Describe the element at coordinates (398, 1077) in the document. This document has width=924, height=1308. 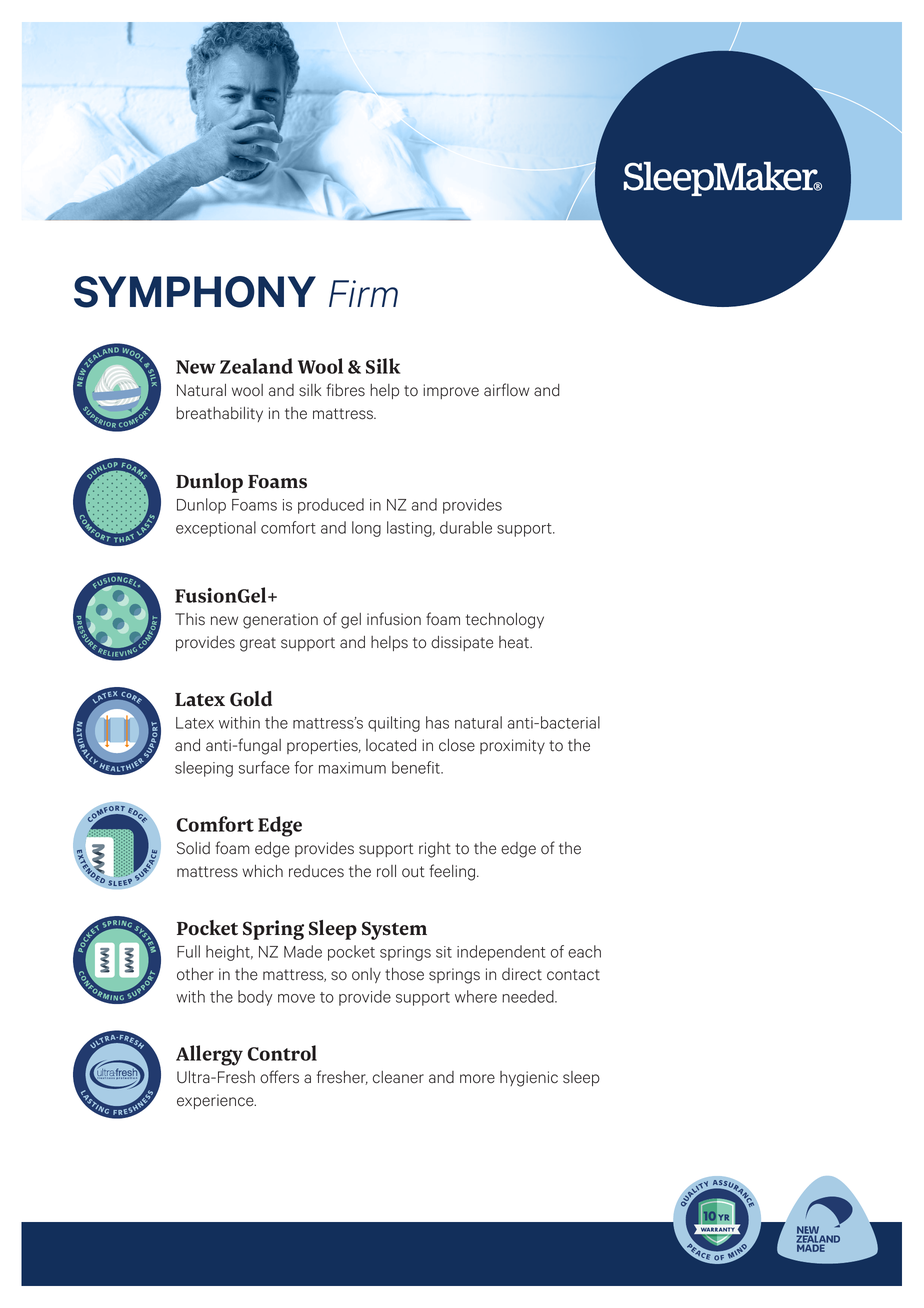
I see `cleaner` at that location.
